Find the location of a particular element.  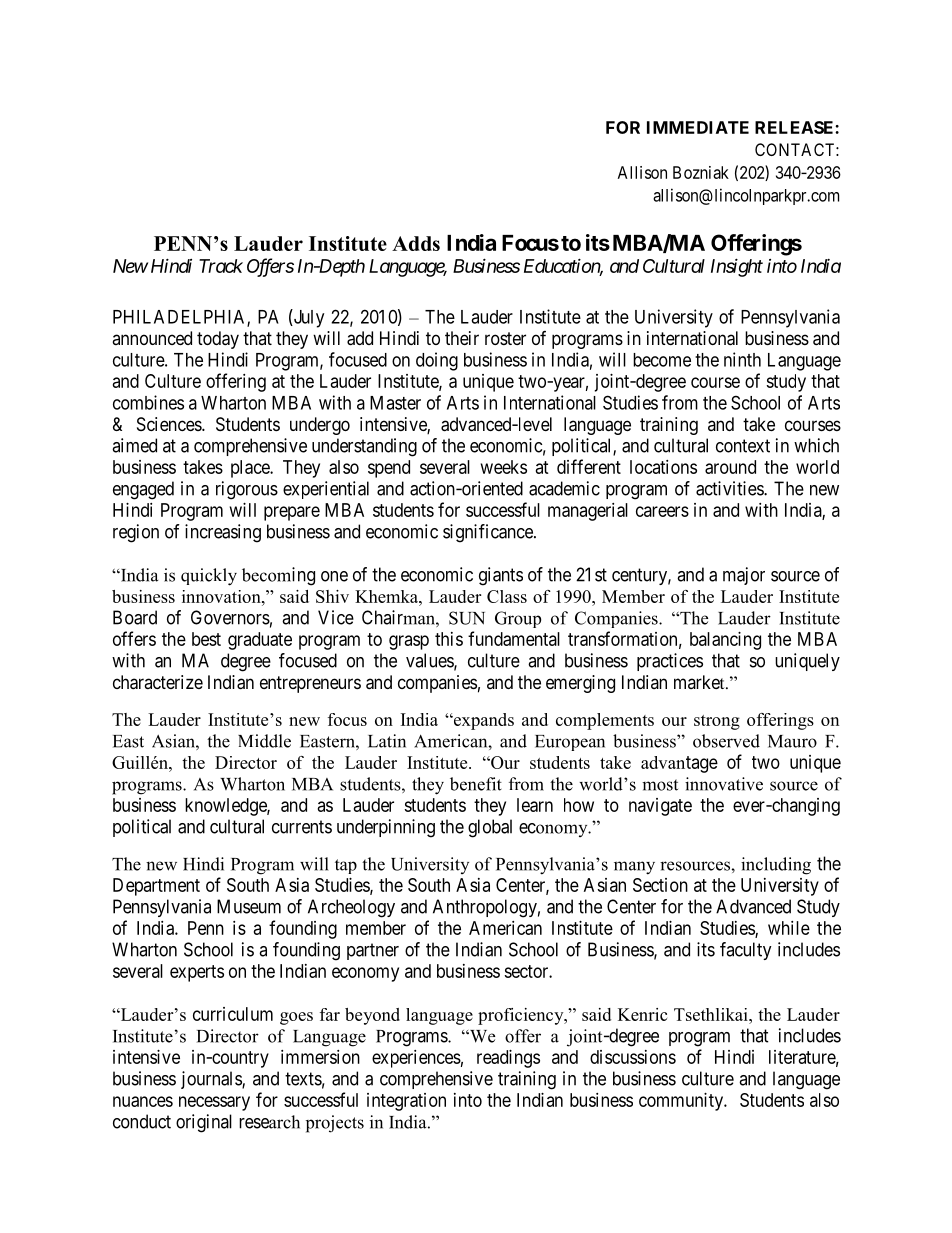

Middle is located at coordinates (264, 741).
